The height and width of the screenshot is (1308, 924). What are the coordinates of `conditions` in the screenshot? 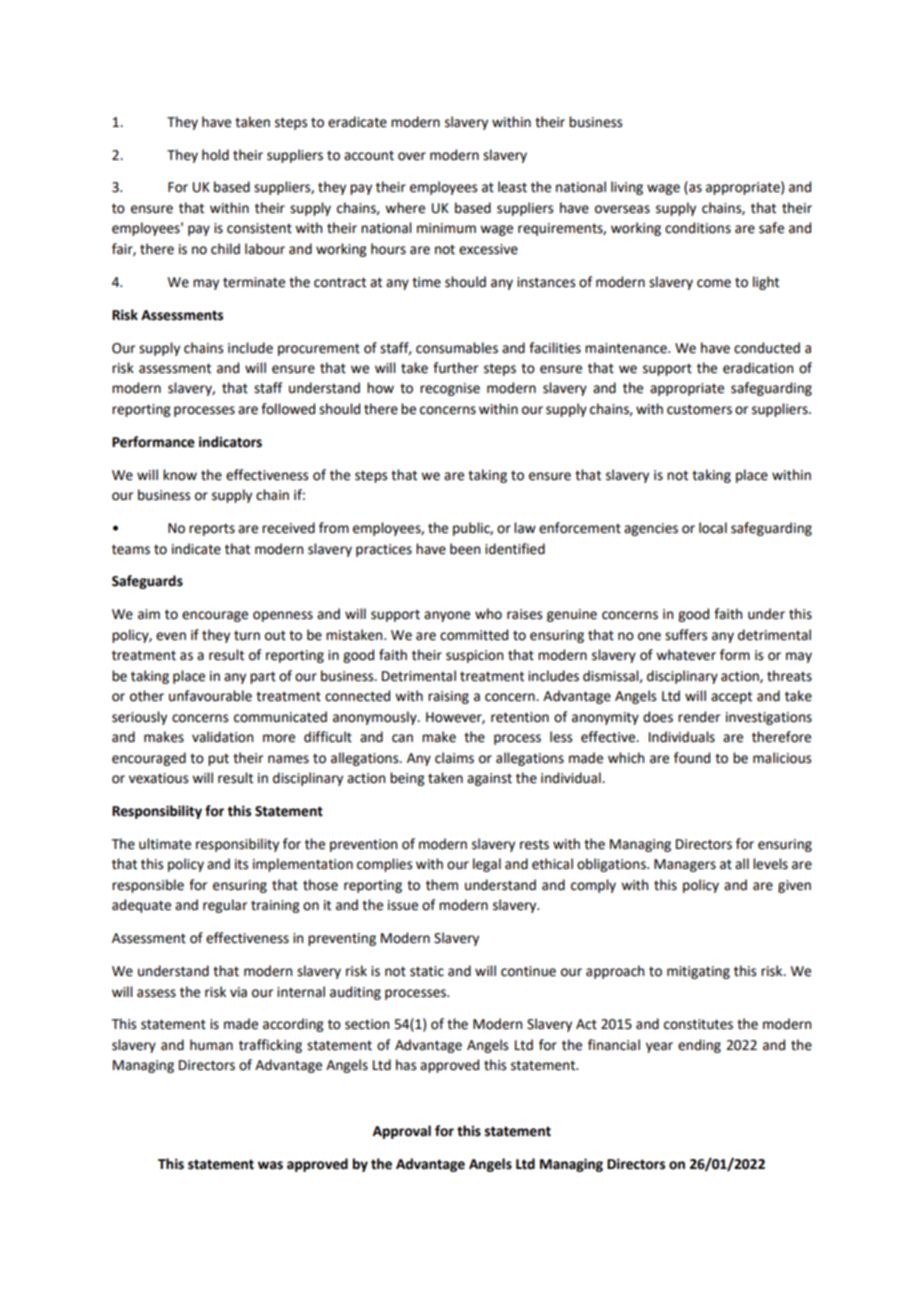 It's located at (698, 228).
